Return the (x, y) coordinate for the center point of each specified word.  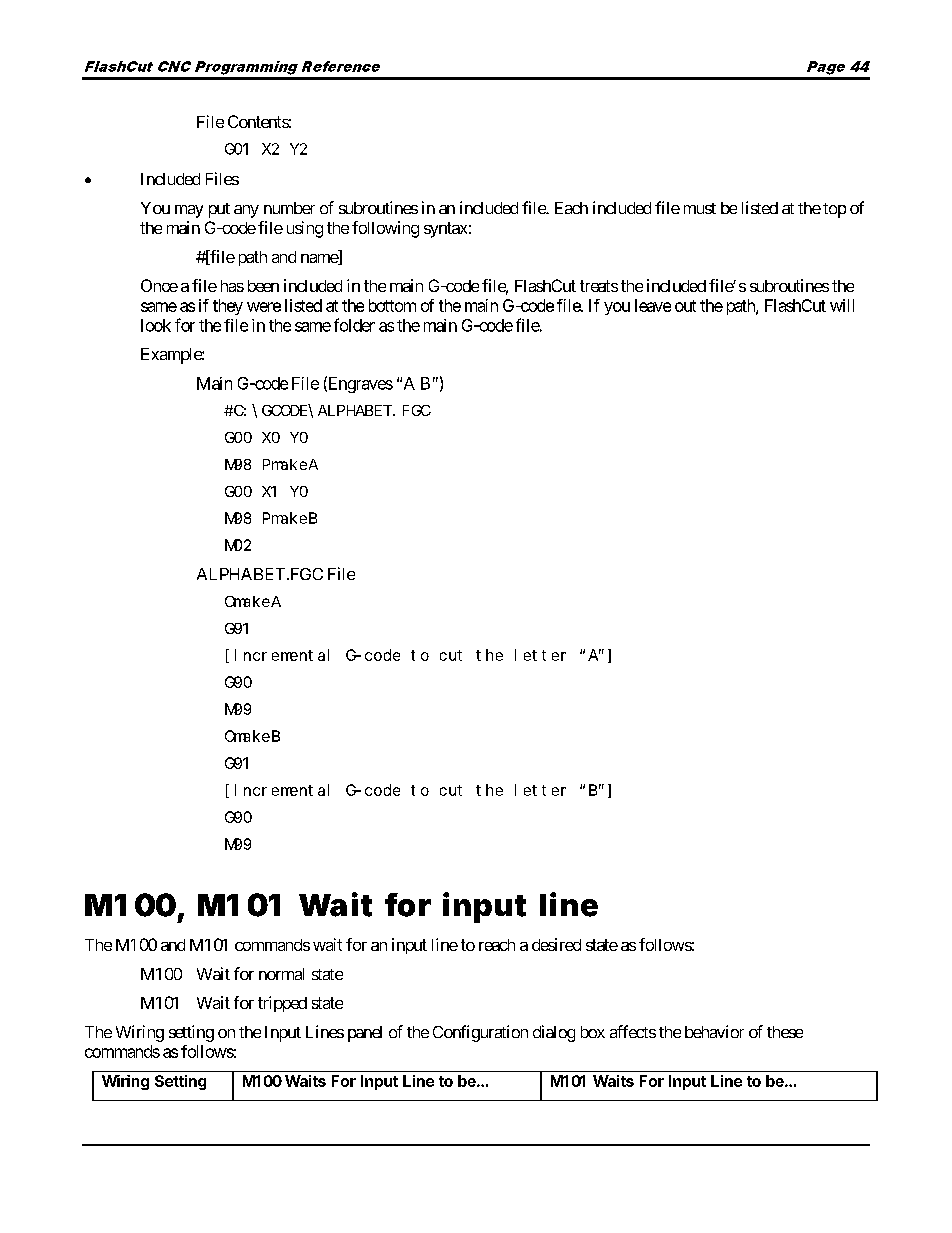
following (385, 229)
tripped (282, 1004)
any (246, 211)
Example (172, 356)
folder (354, 325)
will (842, 305)
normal (281, 974)
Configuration (480, 1033)
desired (556, 944)
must (700, 208)
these (785, 1032)
